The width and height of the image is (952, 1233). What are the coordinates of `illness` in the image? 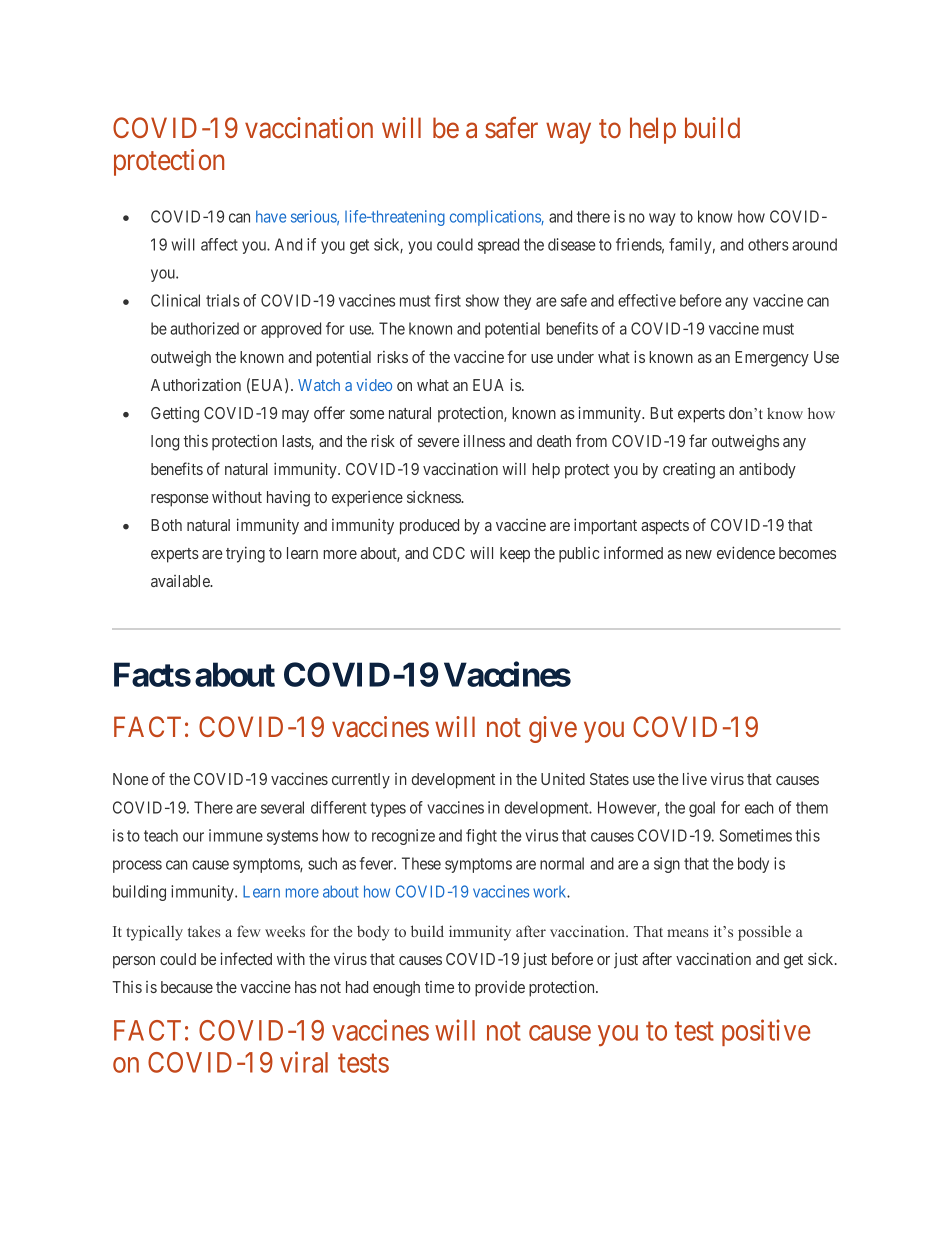 It's located at (484, 440).
